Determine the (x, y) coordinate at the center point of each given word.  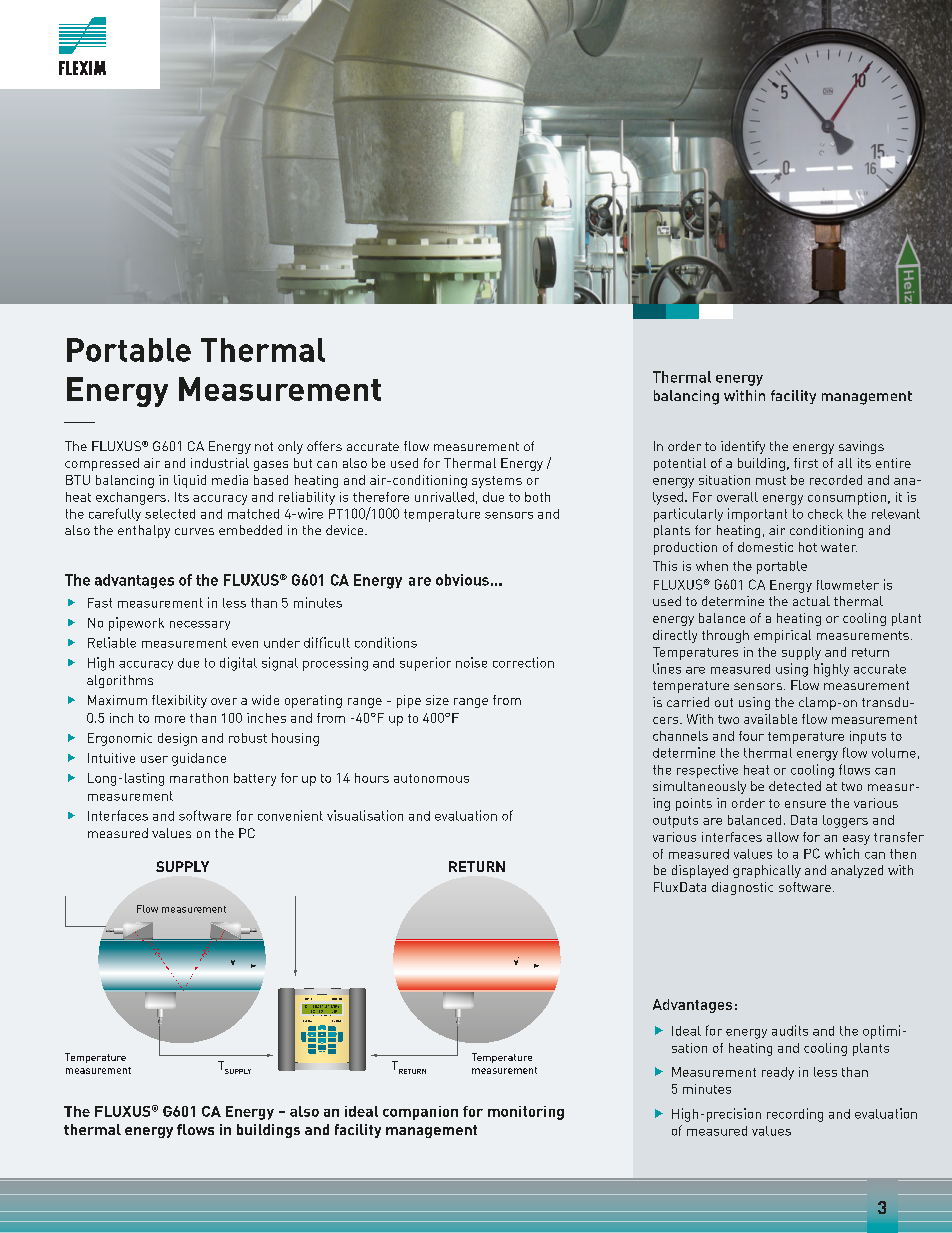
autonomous (431, 778)
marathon (199, 778)
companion (420, 1113)
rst (810, 463)
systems (497, 482)
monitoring (526, 1113)
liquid (190, 481)
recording (795, 1115)
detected (795, 786)
